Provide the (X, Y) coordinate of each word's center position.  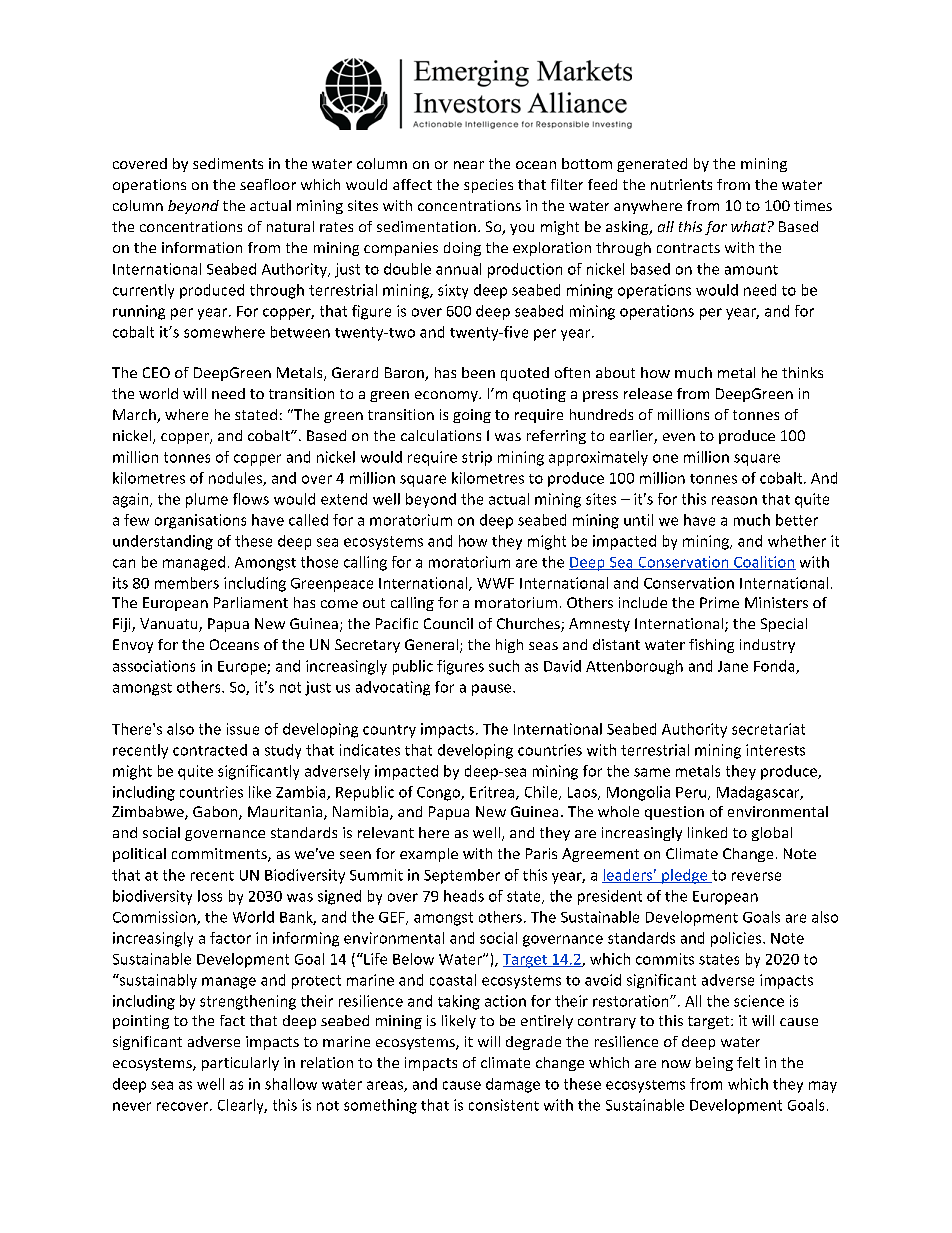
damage (513, 1085)
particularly (240, 1064)
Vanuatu (170, 625)
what (748, 226)
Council (448, 623)
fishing (711, 646)
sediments (228, 163)
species (488, 186)
